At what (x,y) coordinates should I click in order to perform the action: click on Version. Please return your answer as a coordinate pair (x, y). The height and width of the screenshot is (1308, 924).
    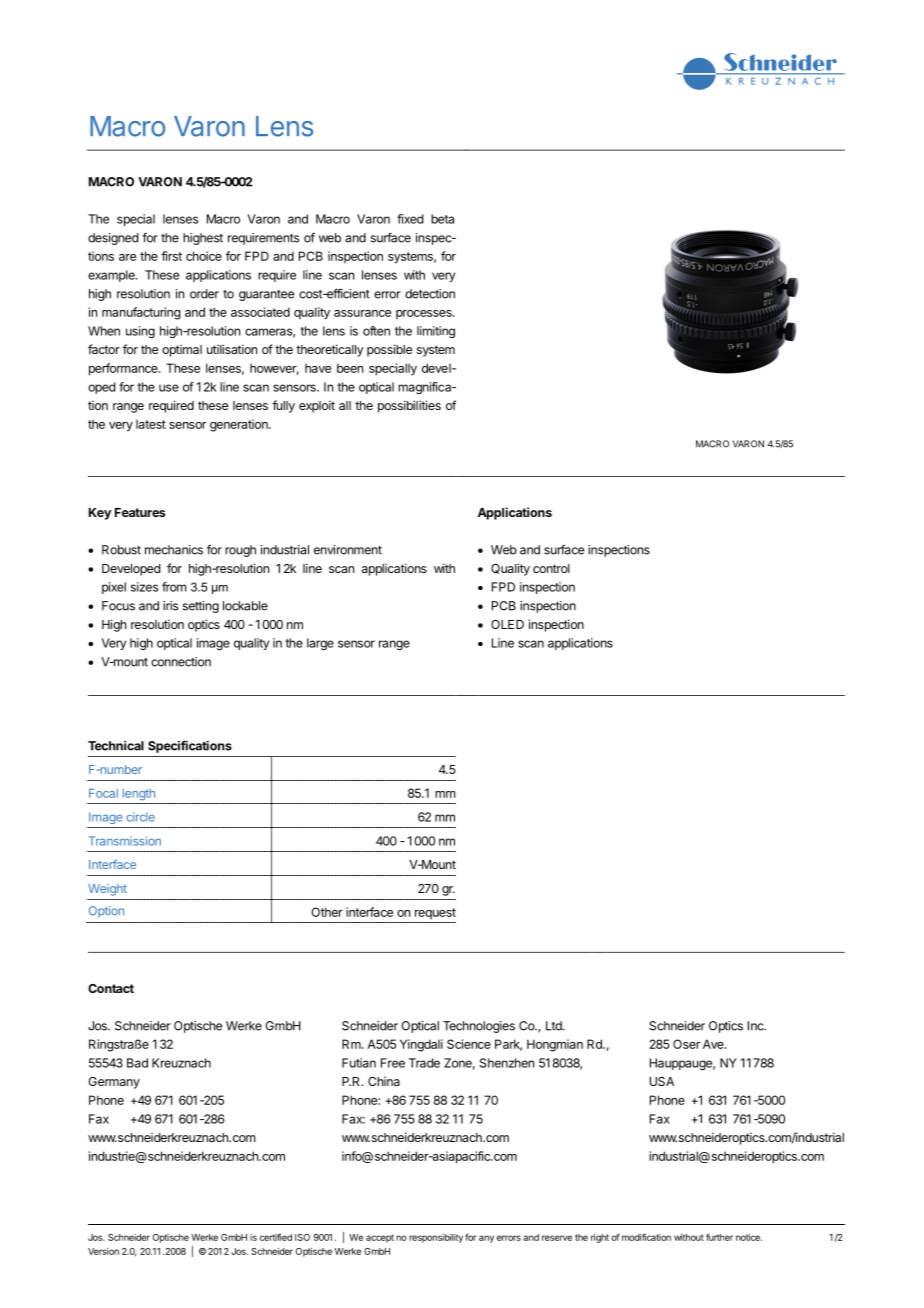
    Looking at the image, I should click on (103, 1251).
